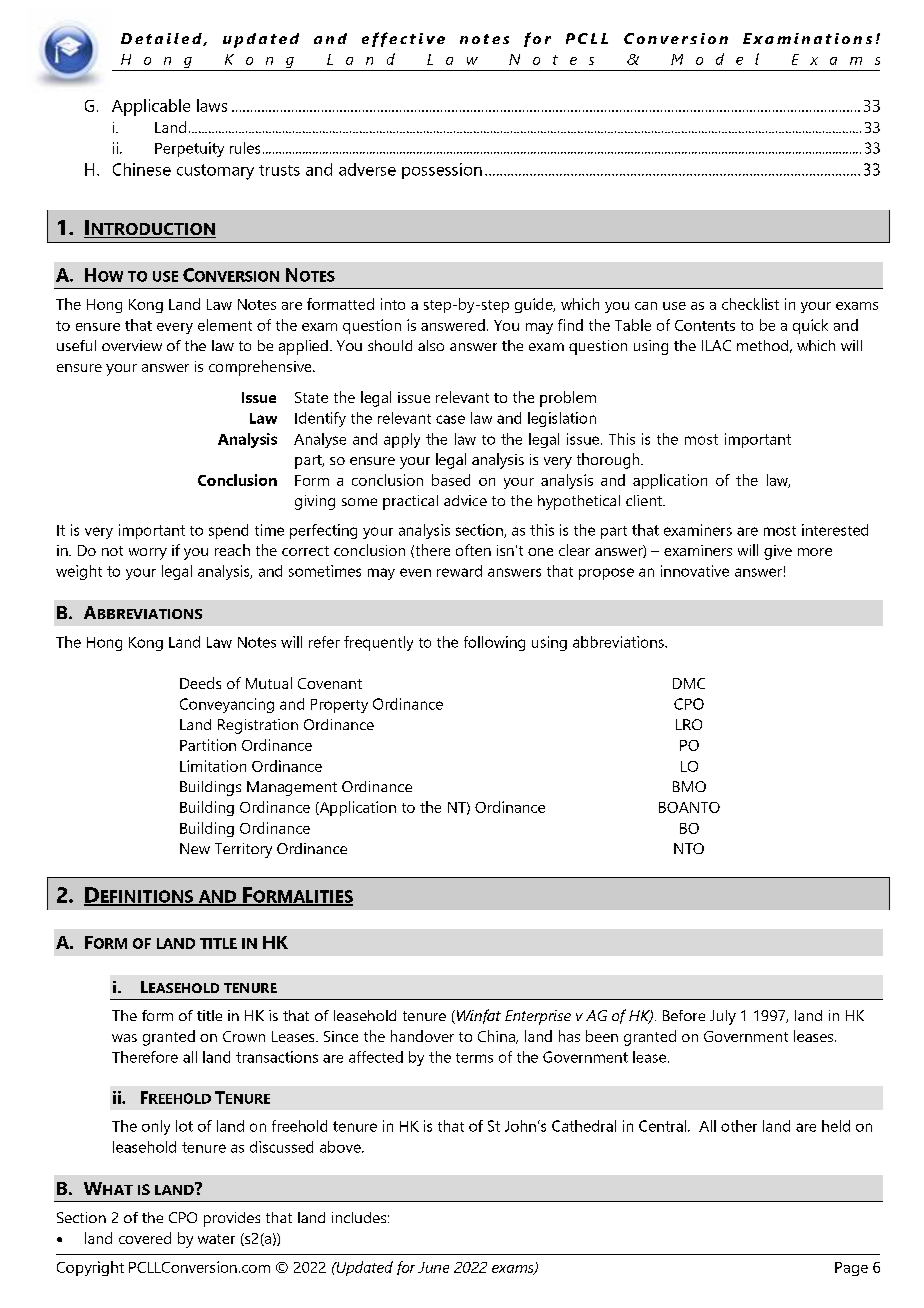 The image size is (924, 1308). What do you see at coordinates (189, 149) in the document?
I see `Perpetuity` at bounding box center [189, 149].
